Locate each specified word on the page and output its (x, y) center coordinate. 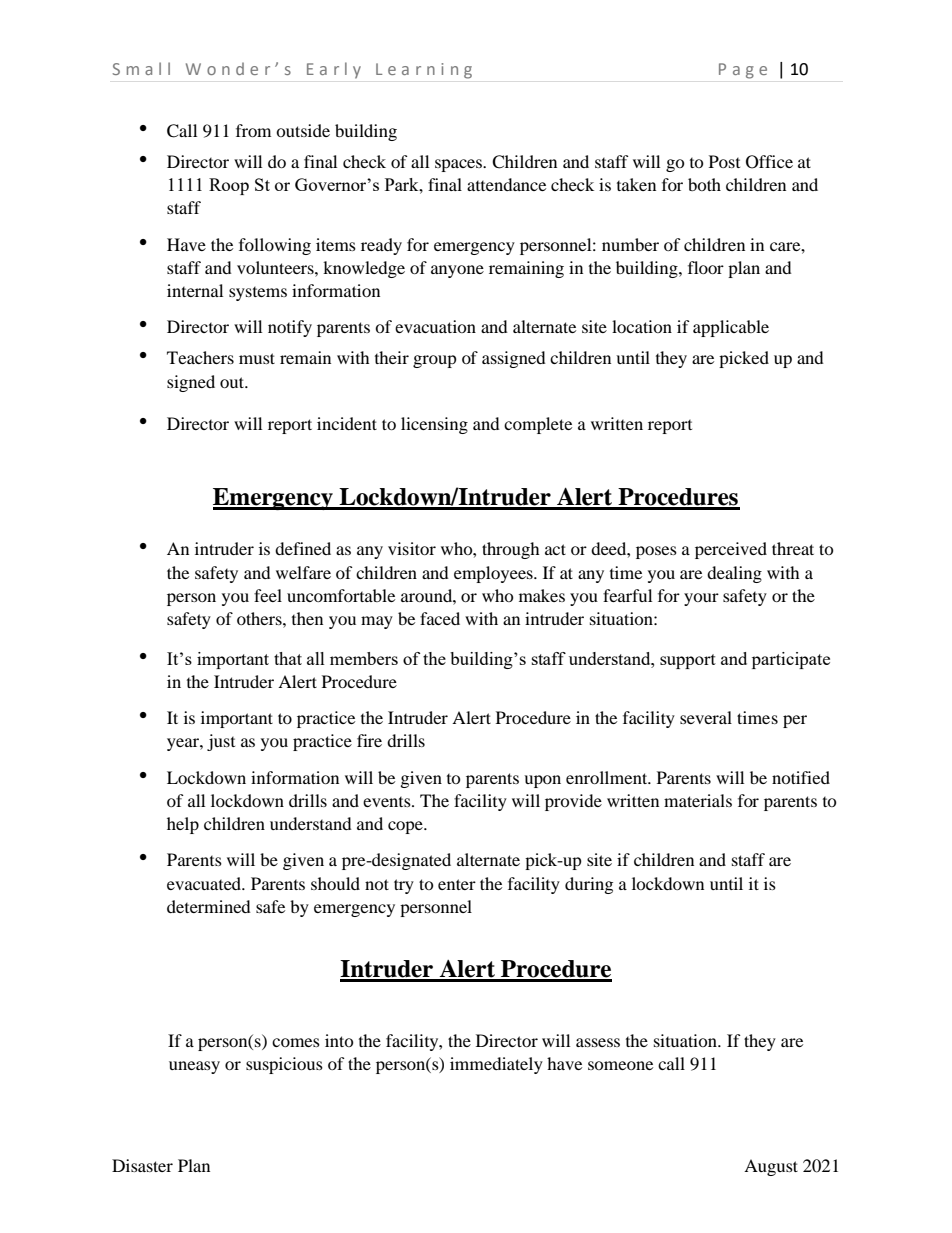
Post (724, 161)
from (253, 130)
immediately (496, 1065)
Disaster (142, 1165)
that (288, 658)
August (771, 1167)
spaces (459, 165)
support (688, 661)
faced (440, 618)
